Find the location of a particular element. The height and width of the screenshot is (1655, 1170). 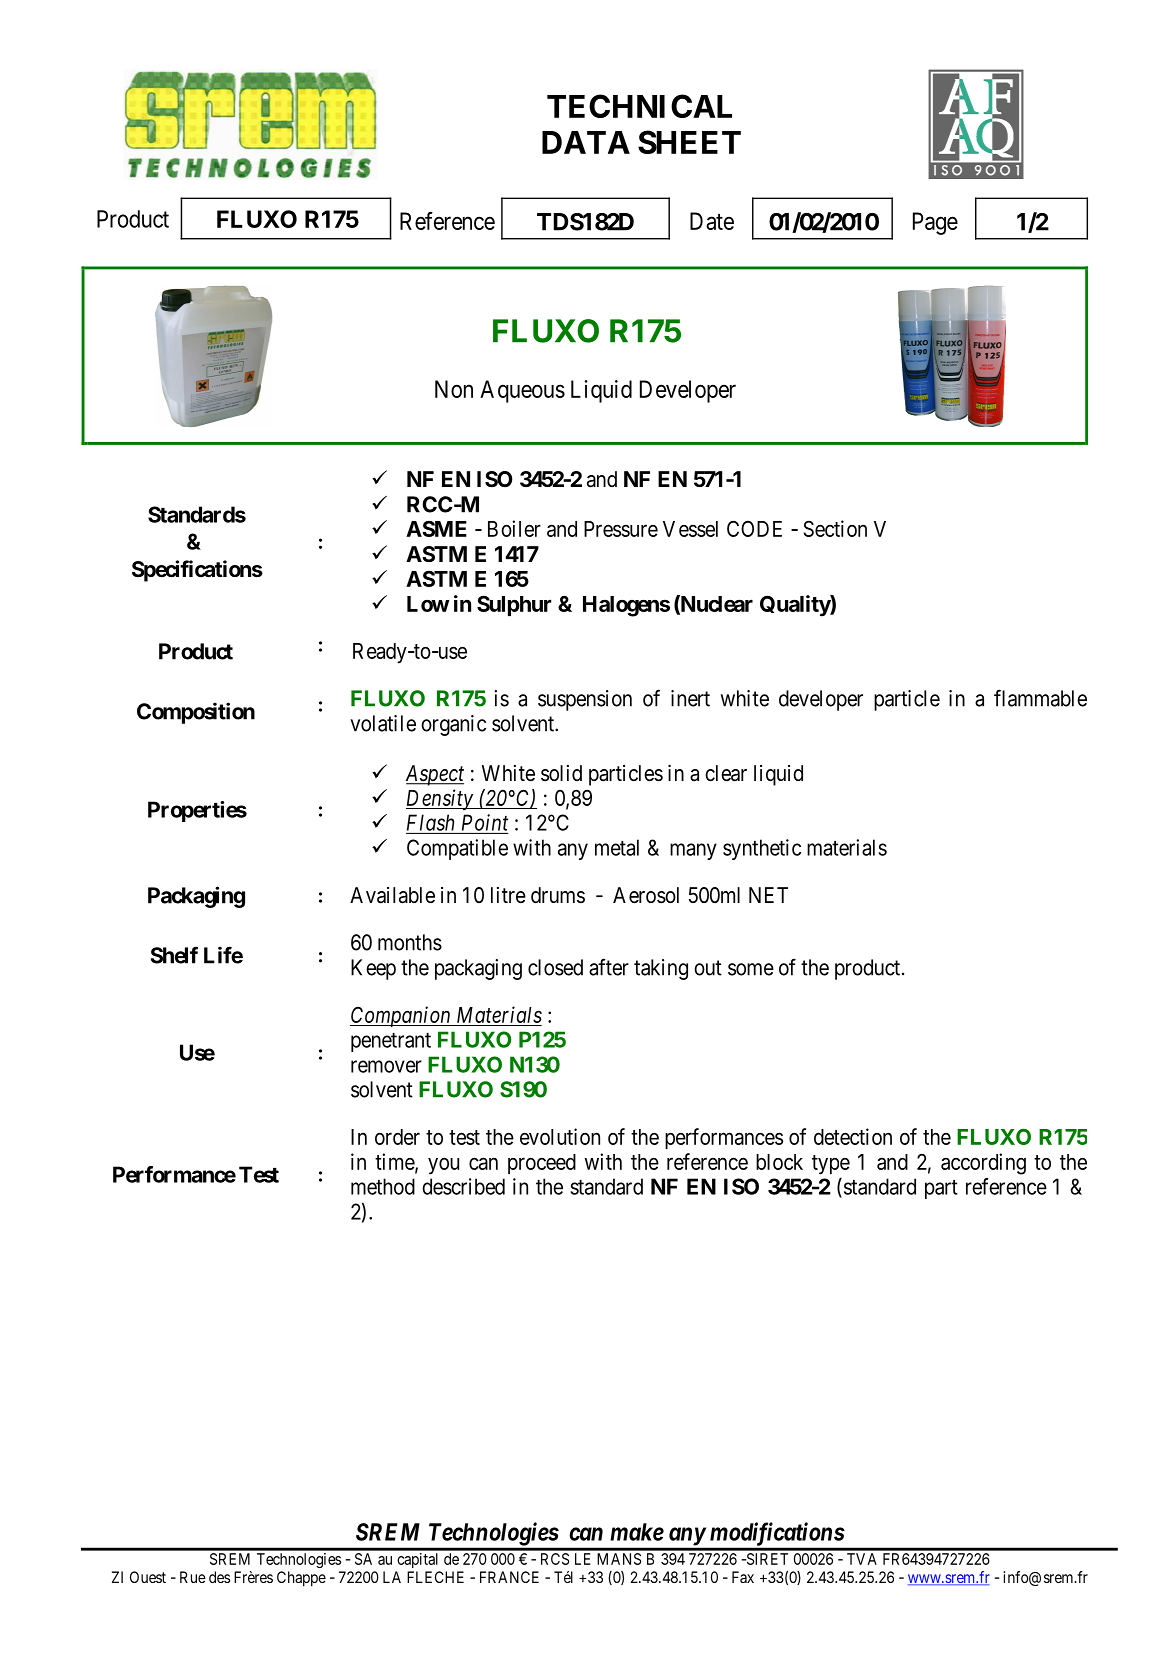

TECHNICAL is located at coordinates (639, 106).
